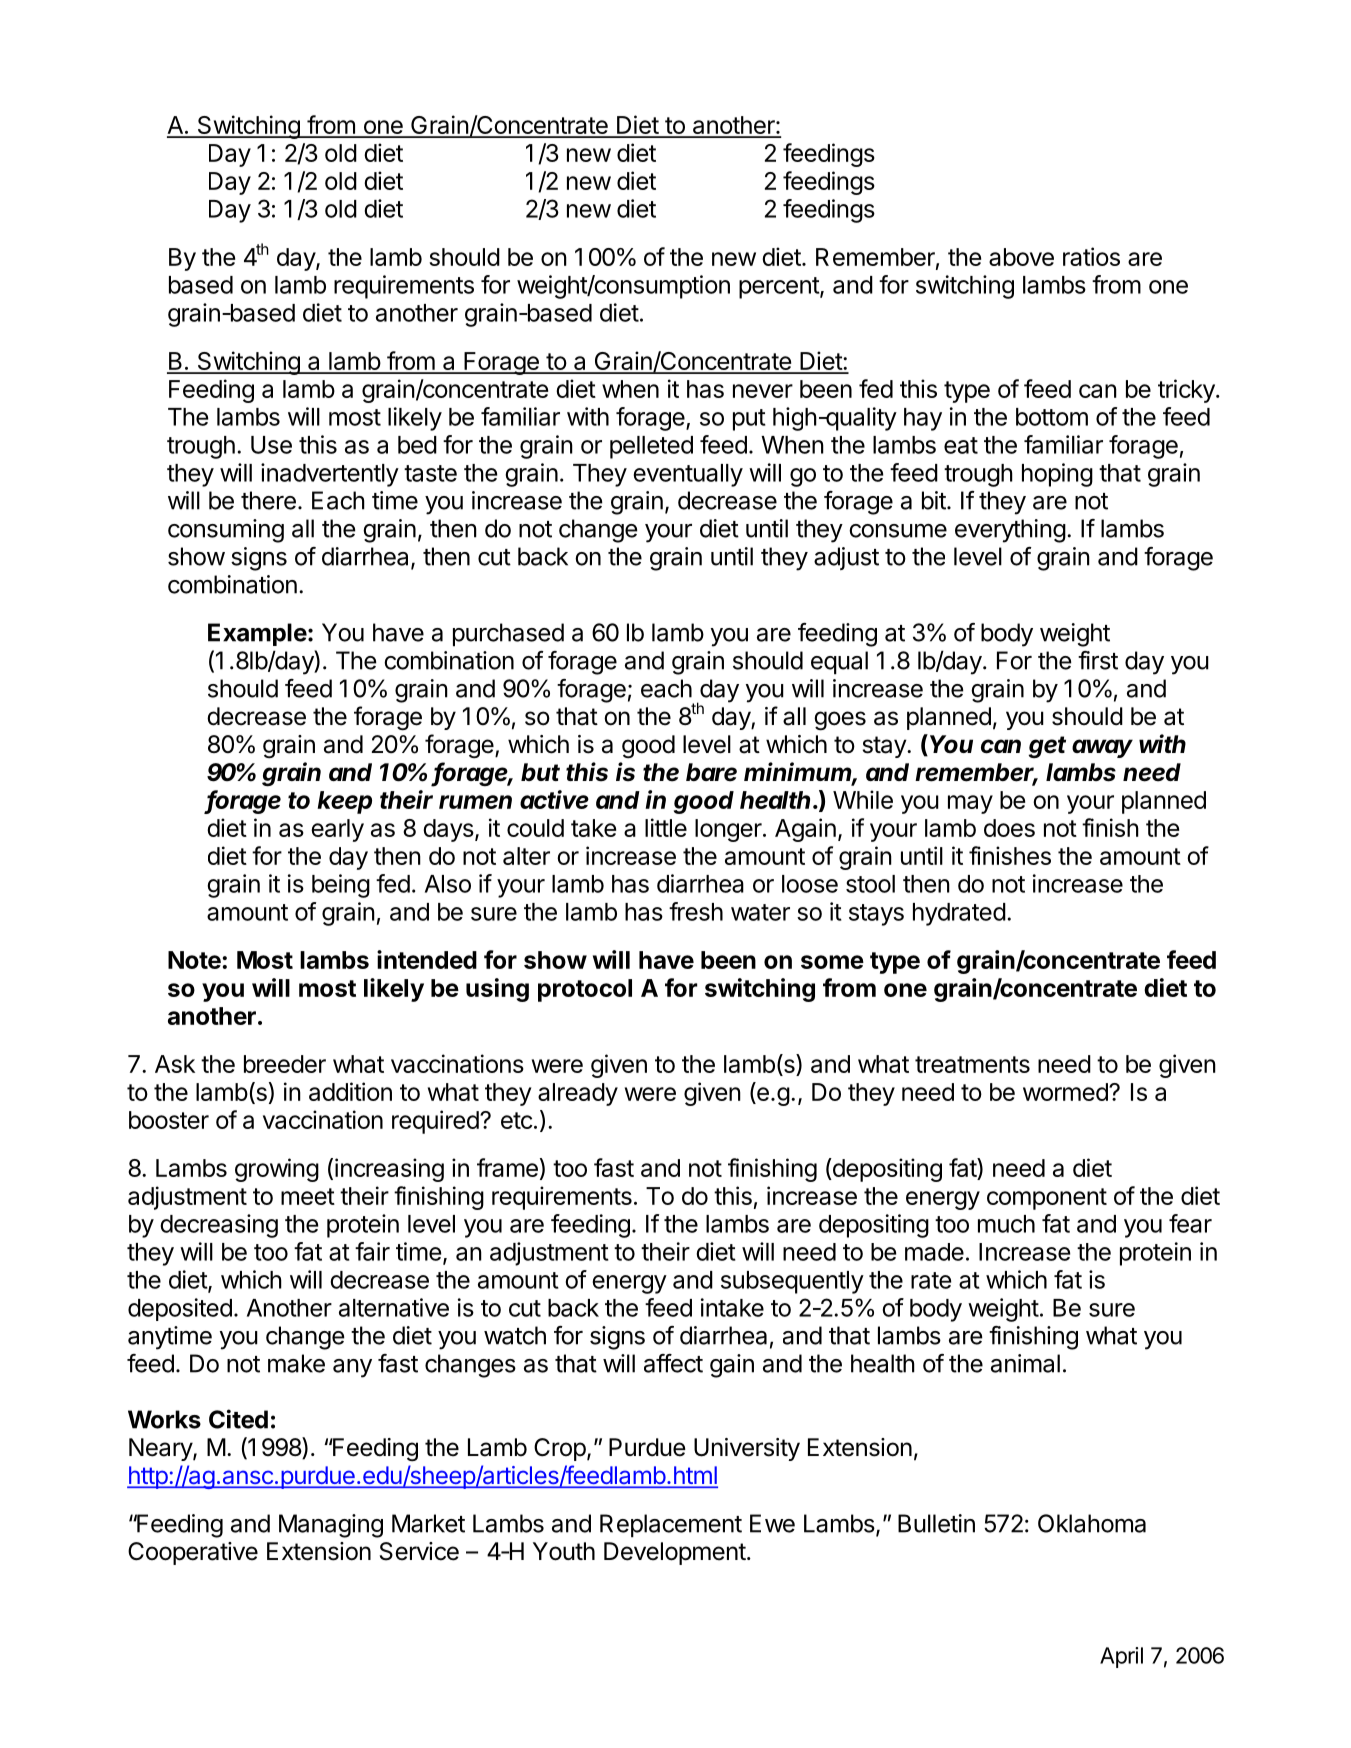 Image resolution: width=1351 pixels, height=1748 pixels. Describe the element at coordinates (1098, 660) in the screenshot. I see `first` at that location.
